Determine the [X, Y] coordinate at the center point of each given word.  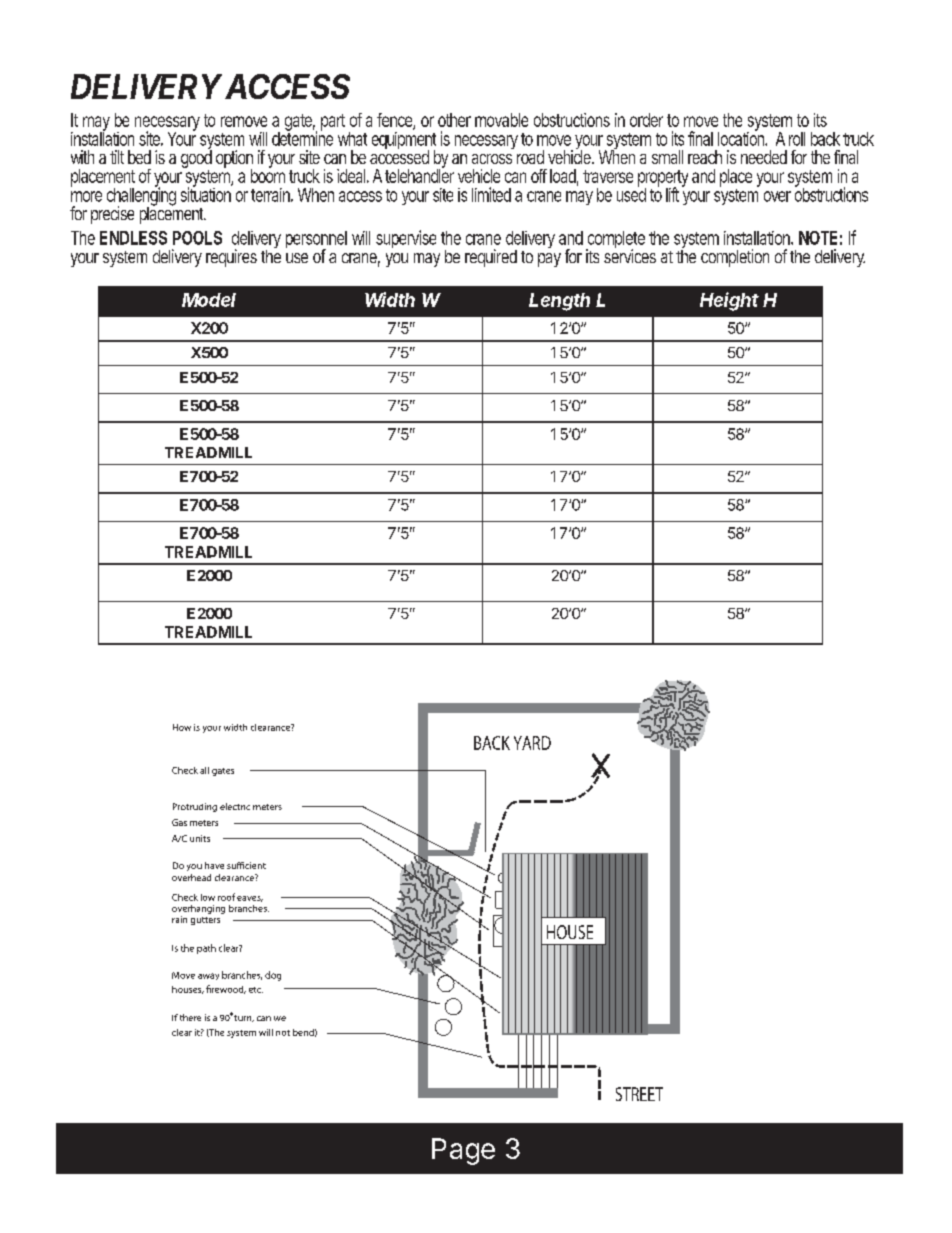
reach [705, 157]
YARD [532, 743]
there [190, 1017]
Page [463, 1151]
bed [139, 157]
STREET [639, 1094]
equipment [404, 142]
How [182, 727]
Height [729, 301]
